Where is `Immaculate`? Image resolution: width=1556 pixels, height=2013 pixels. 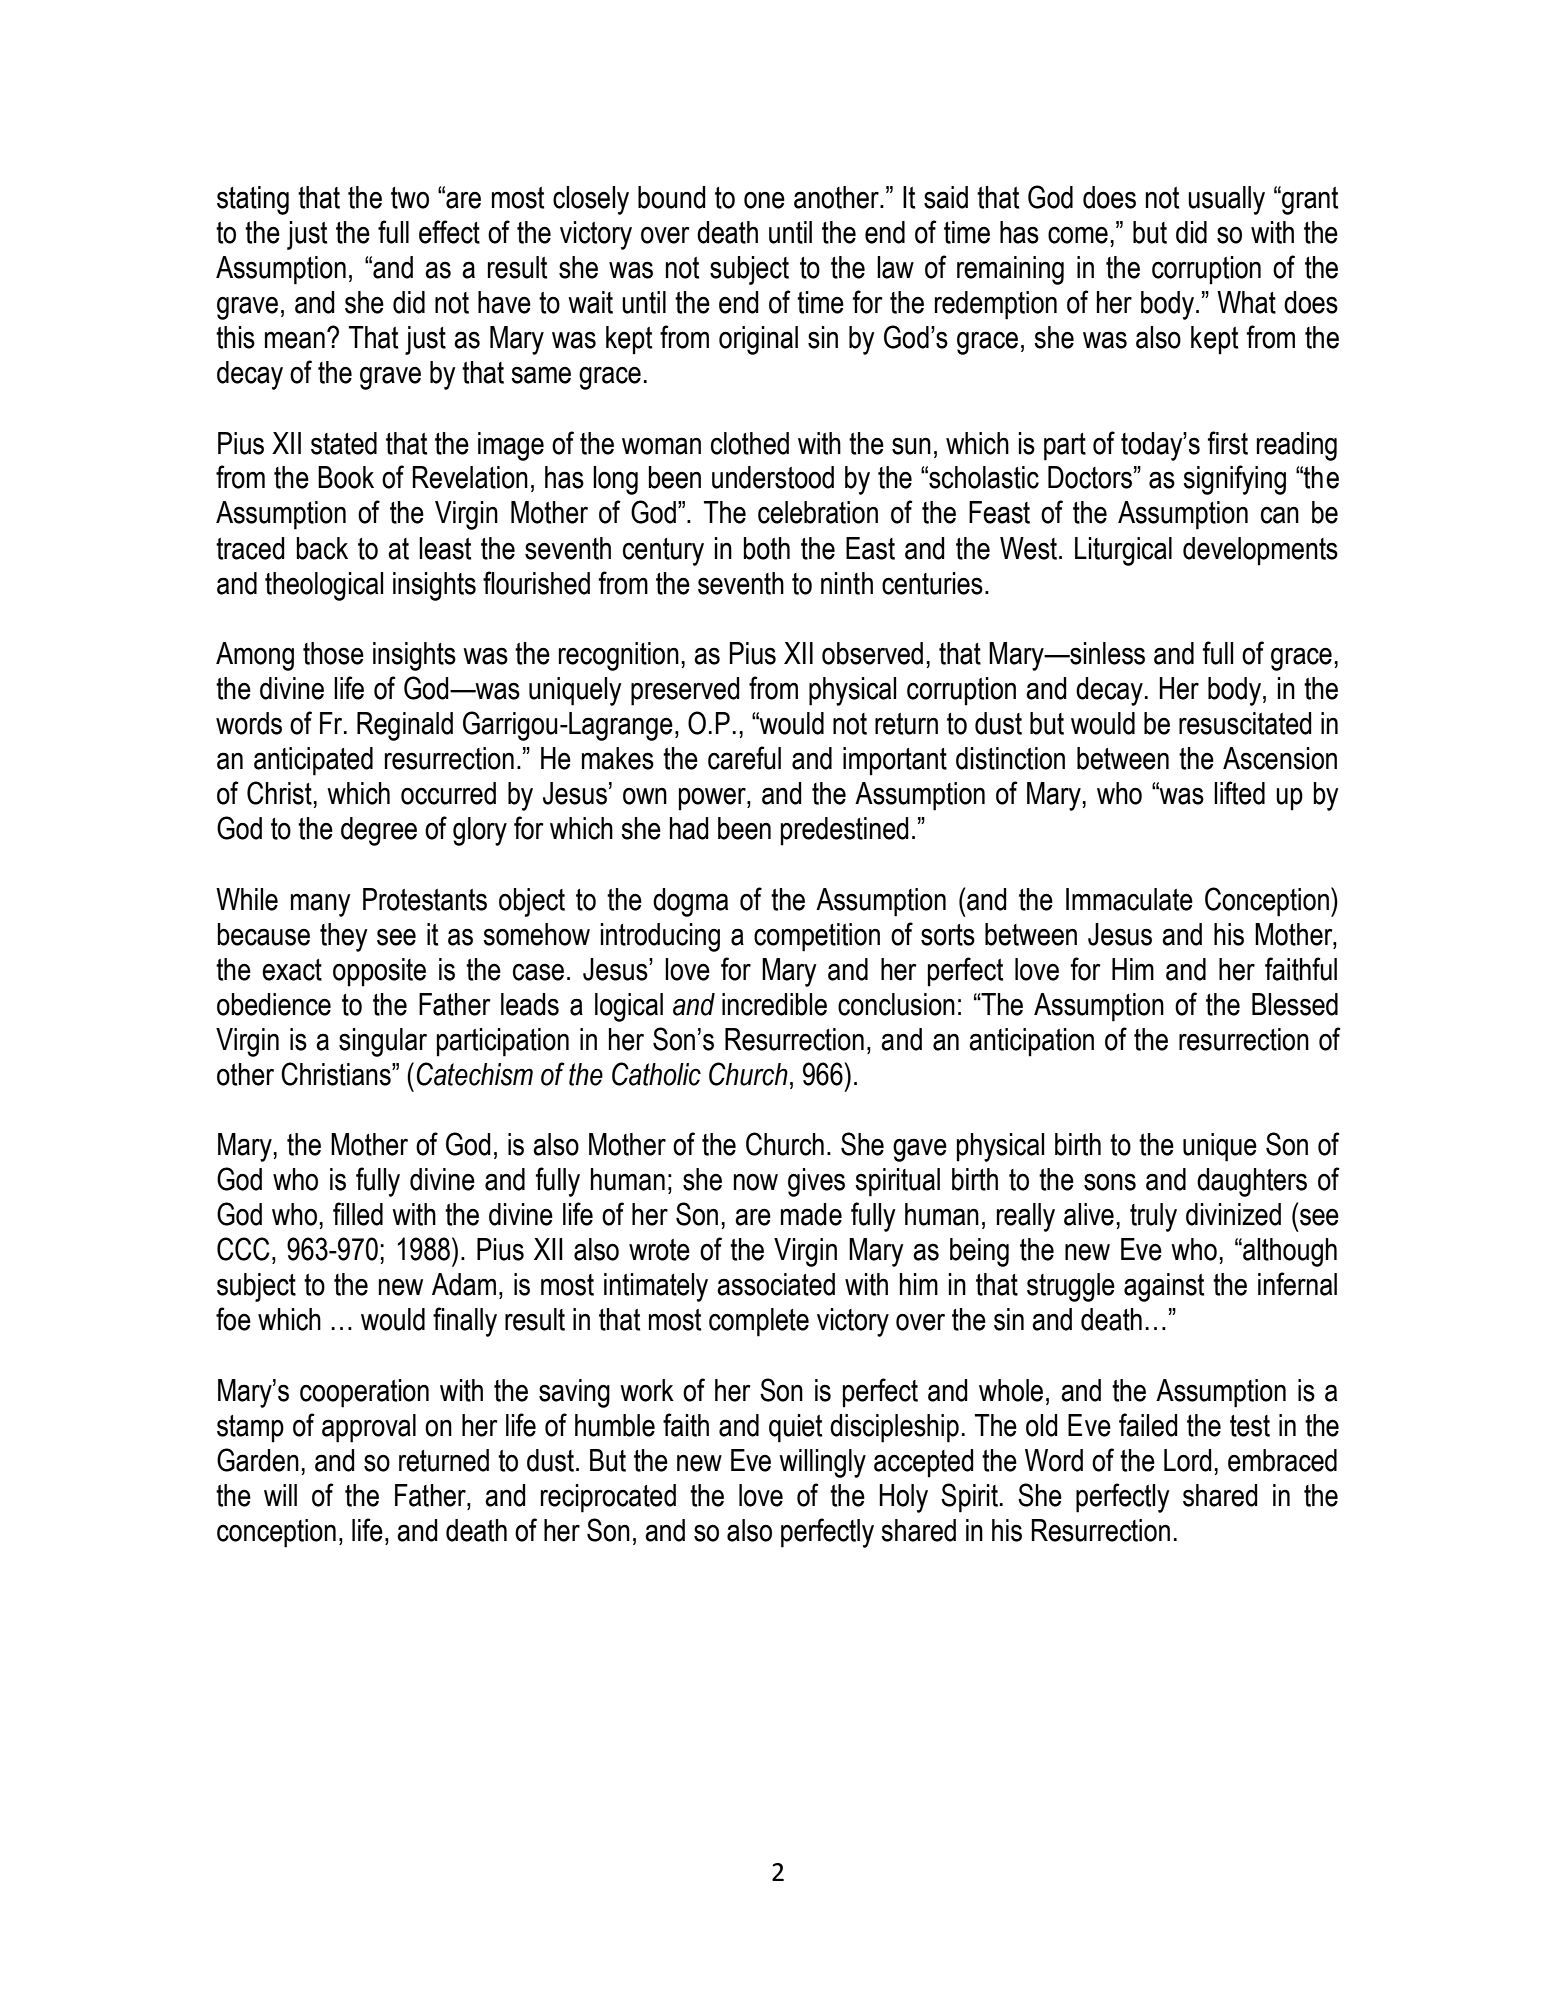 Immaculate is located at coordinates (1129, 899).
